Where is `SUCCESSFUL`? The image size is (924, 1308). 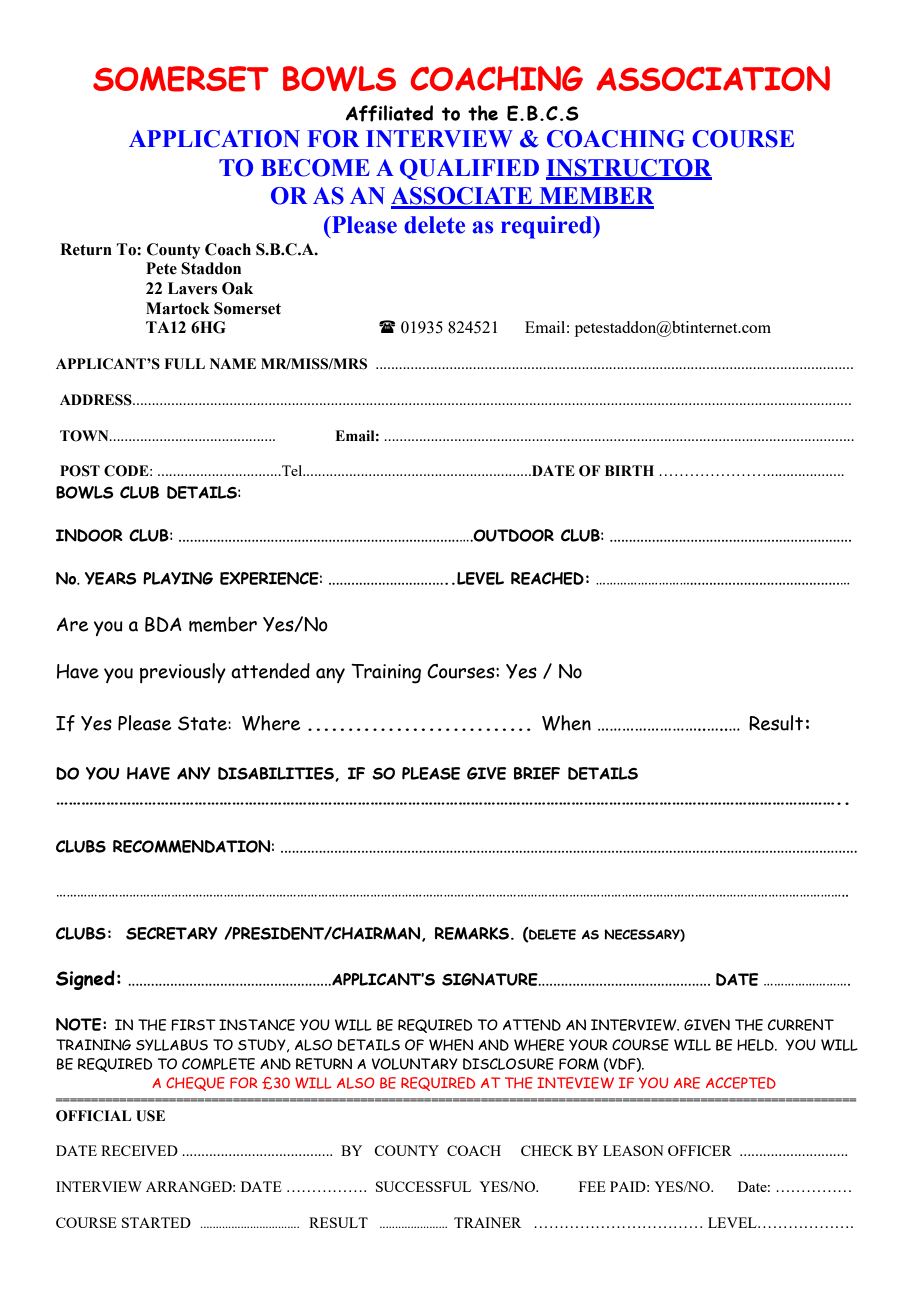 SUCCESSFUL is located at coordinates (423, 1186).
